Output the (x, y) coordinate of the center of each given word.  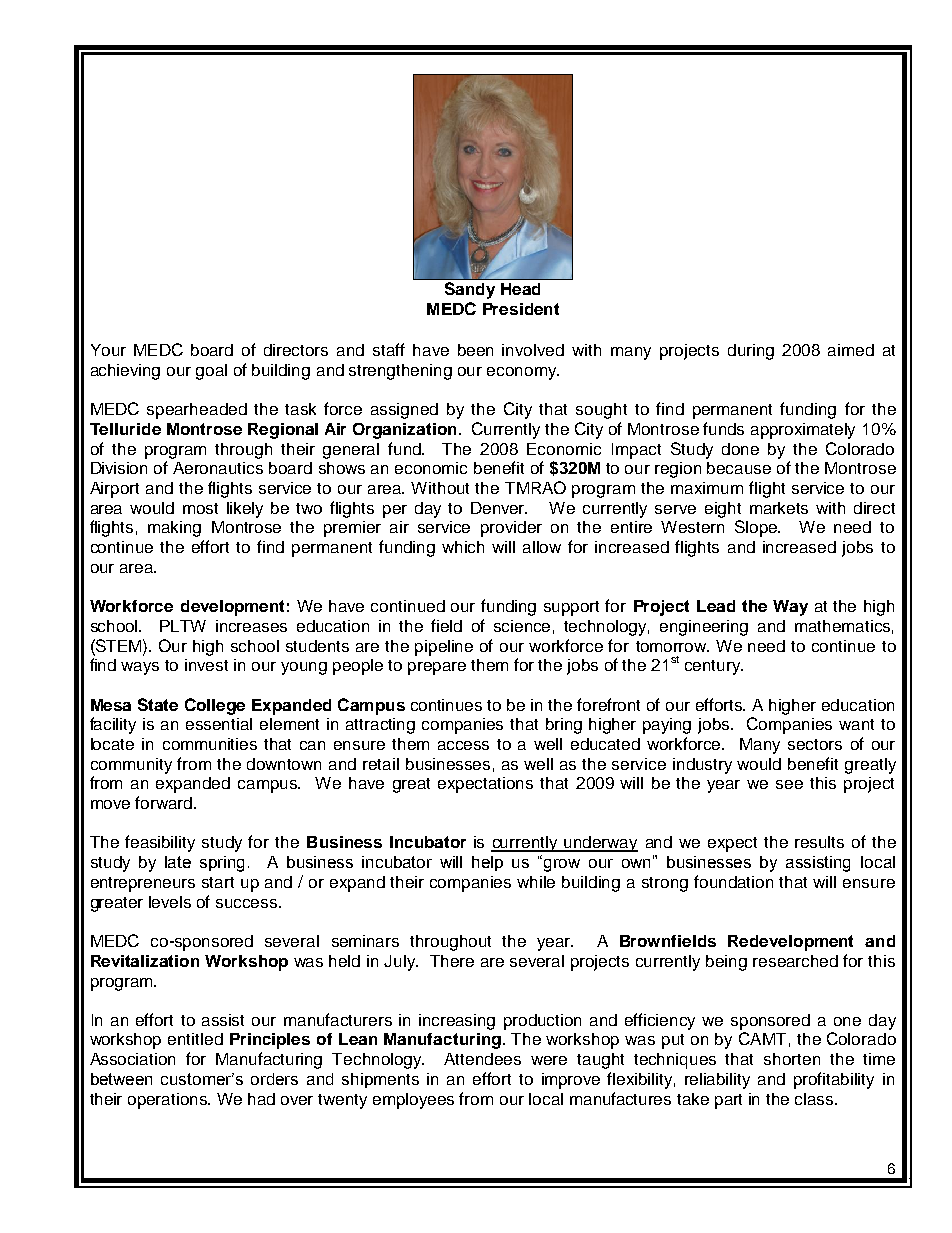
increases (251, 626)
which (463, 547)
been (475, 350)
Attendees (482, 1059)
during (751, 352)
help (487, 863)
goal (211, 372)
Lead (716, 606)
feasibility (160, 843)
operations (169, 1101)
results (819, 842)
